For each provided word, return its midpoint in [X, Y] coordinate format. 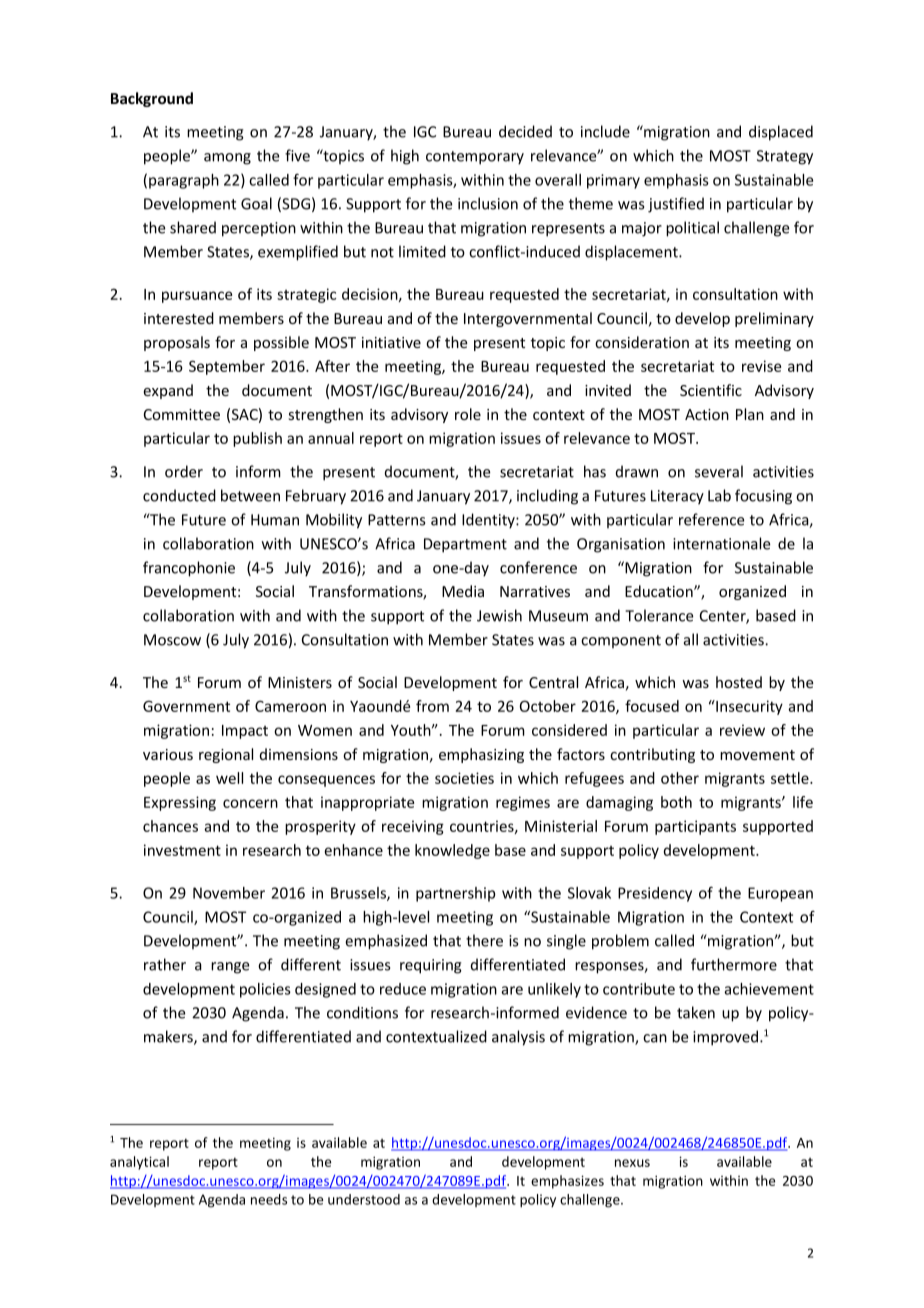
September [227, 367]
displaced [781, 133]
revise [761, 366]
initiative [391, 342]
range [230, 968]
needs [269, 1199]
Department [465, 545]
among [227, 159]
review [742, 730]
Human [275, 520]
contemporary [475, 158]
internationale [722, 543]
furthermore [734, 964]
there [484, 940]
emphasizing [481, 755]
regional [226, 755]
